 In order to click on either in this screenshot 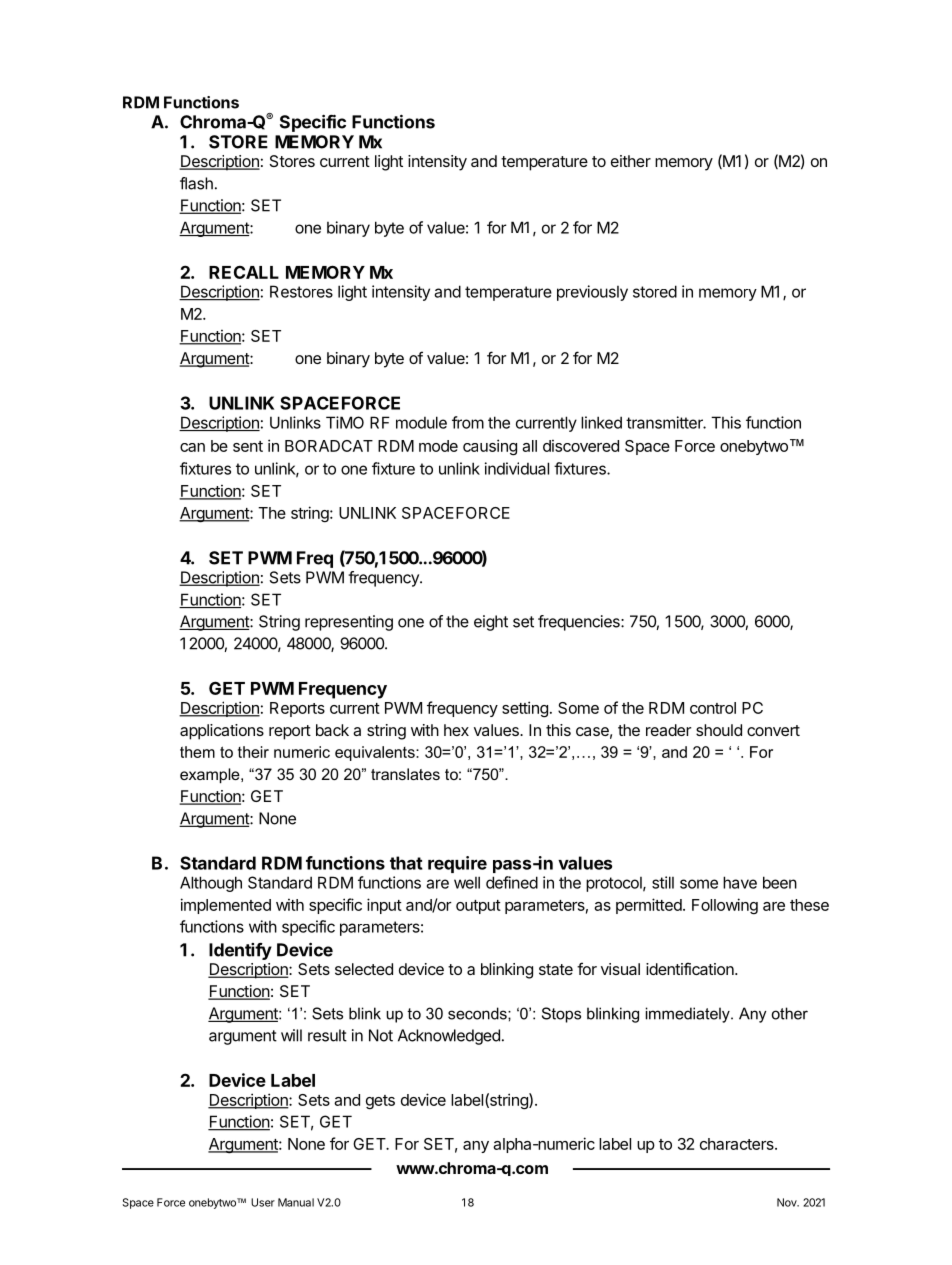, I will do `click(631, 161)`.
